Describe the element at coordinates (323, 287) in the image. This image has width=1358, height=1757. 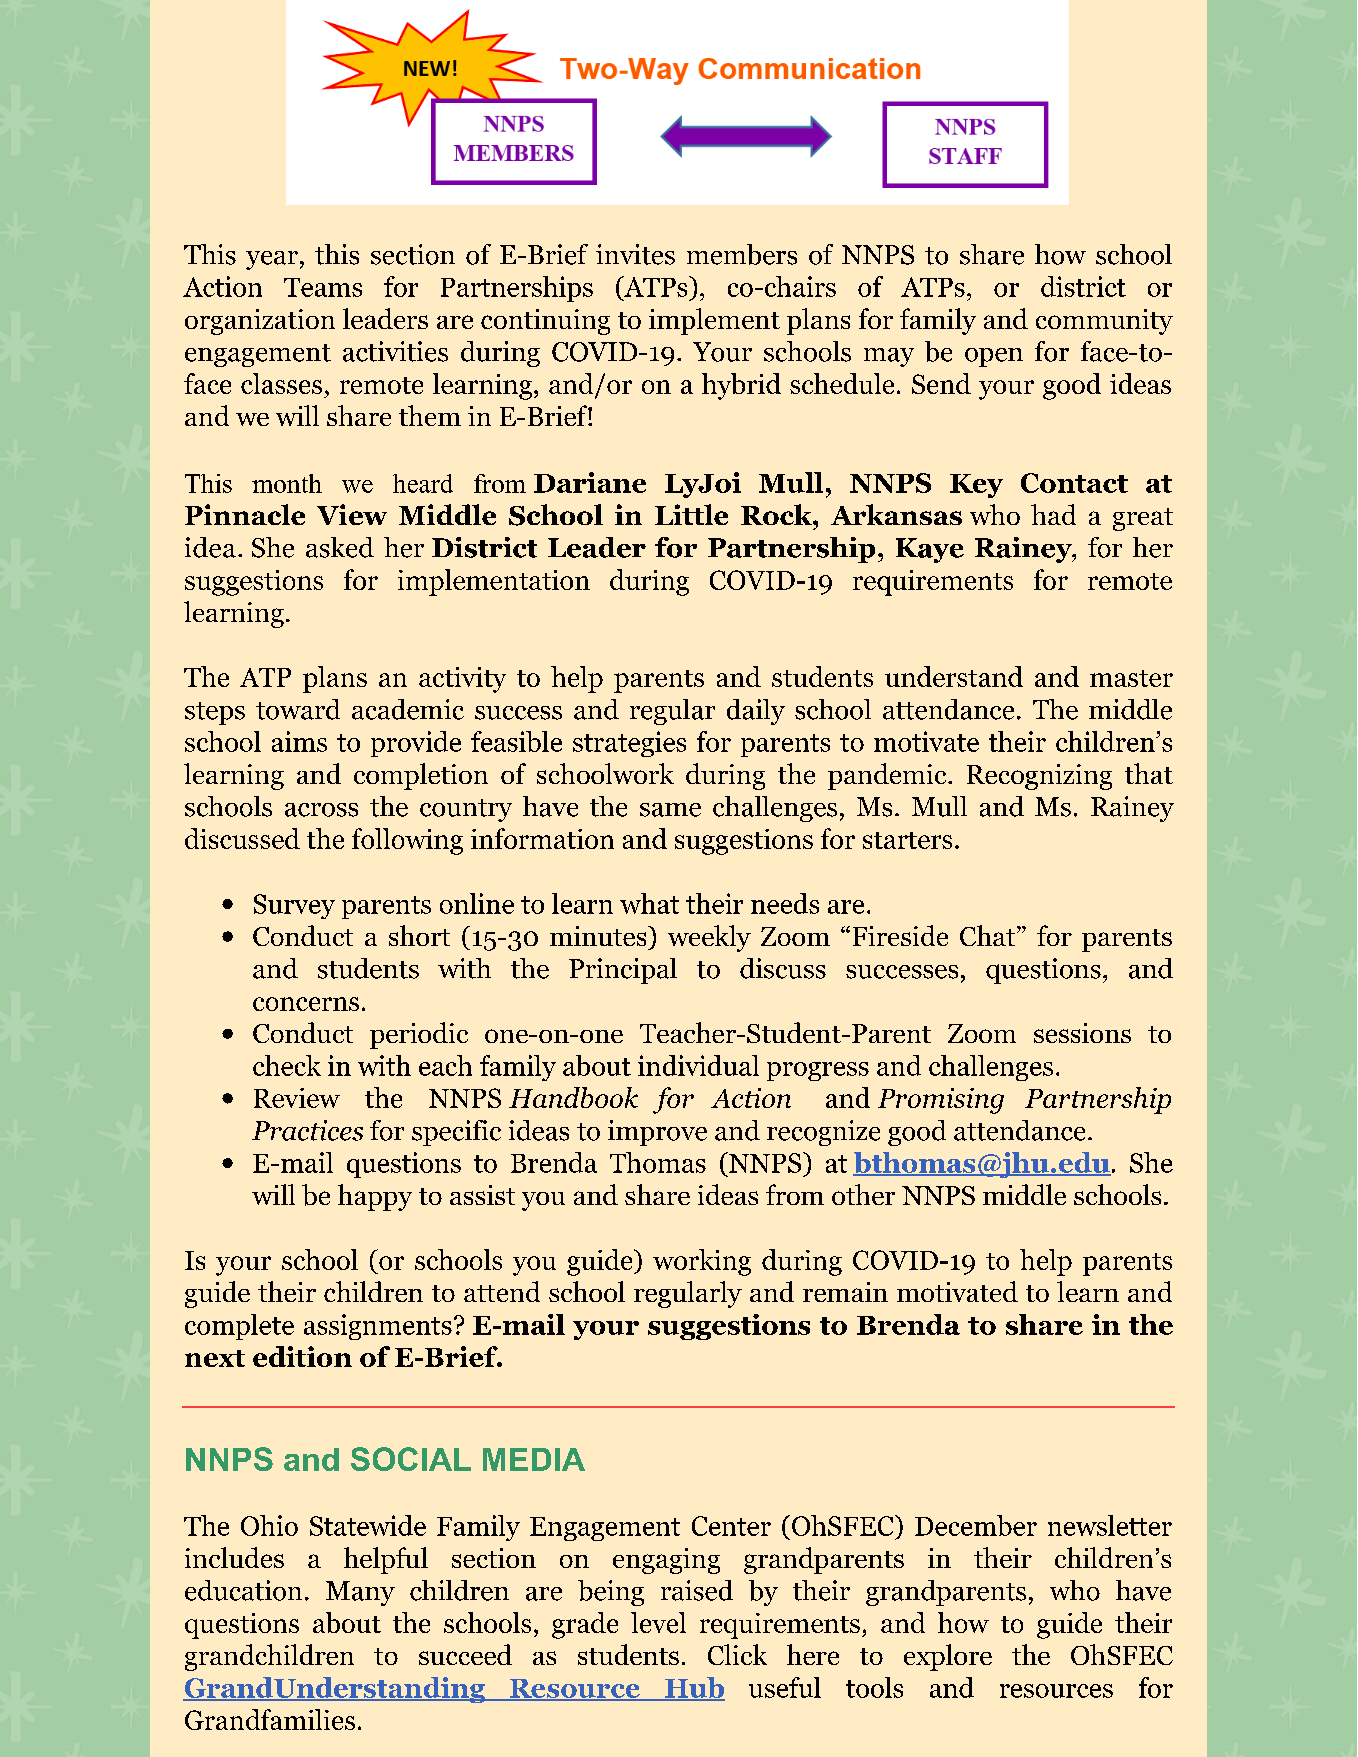
I see `Teams` at that location.
